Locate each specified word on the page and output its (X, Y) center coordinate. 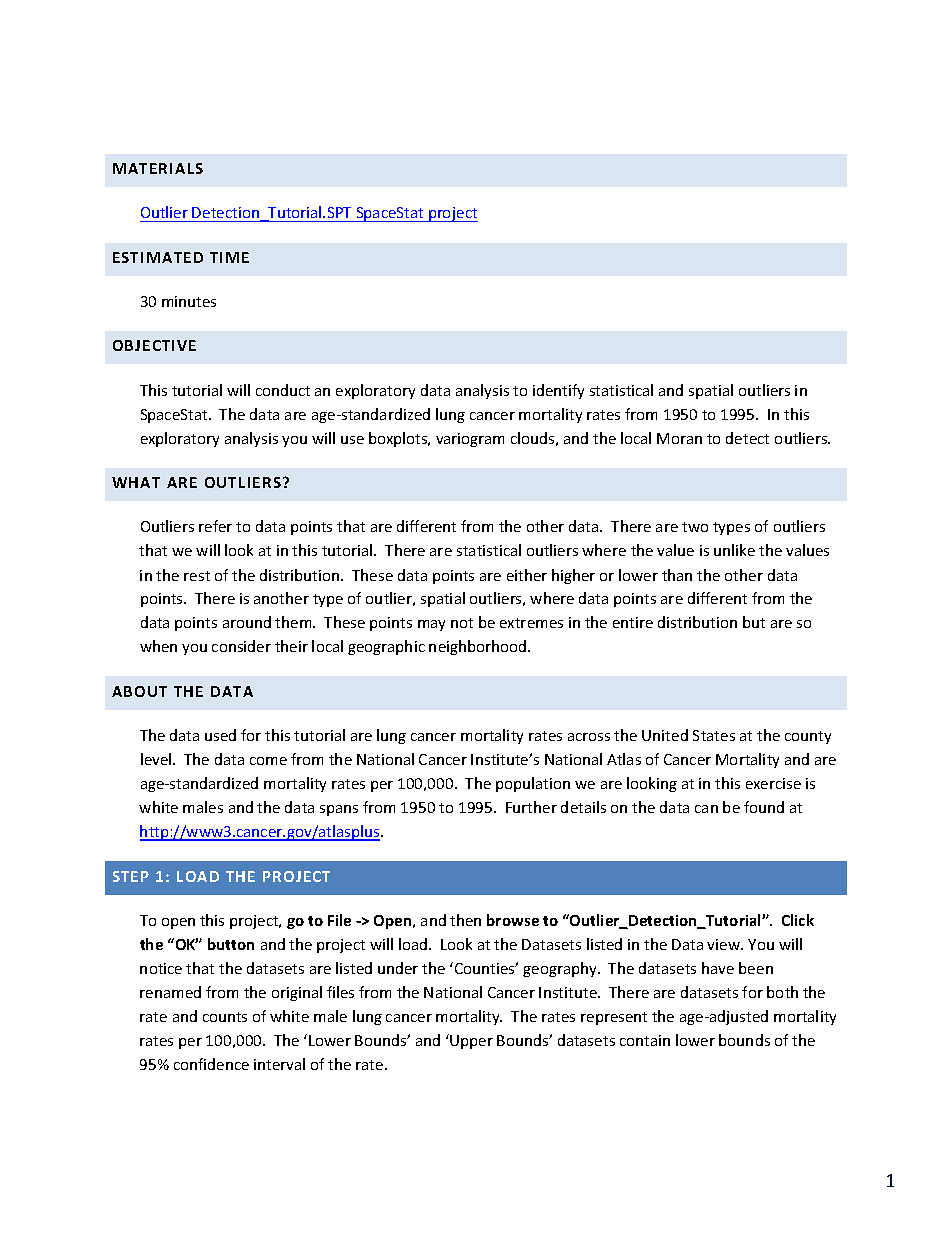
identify (558, 391)
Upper (471, 1042)
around (247, 622)
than (677, 575)
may (431, 625)
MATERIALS (158, 168)
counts (225, 1017)
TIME (229, 257)
